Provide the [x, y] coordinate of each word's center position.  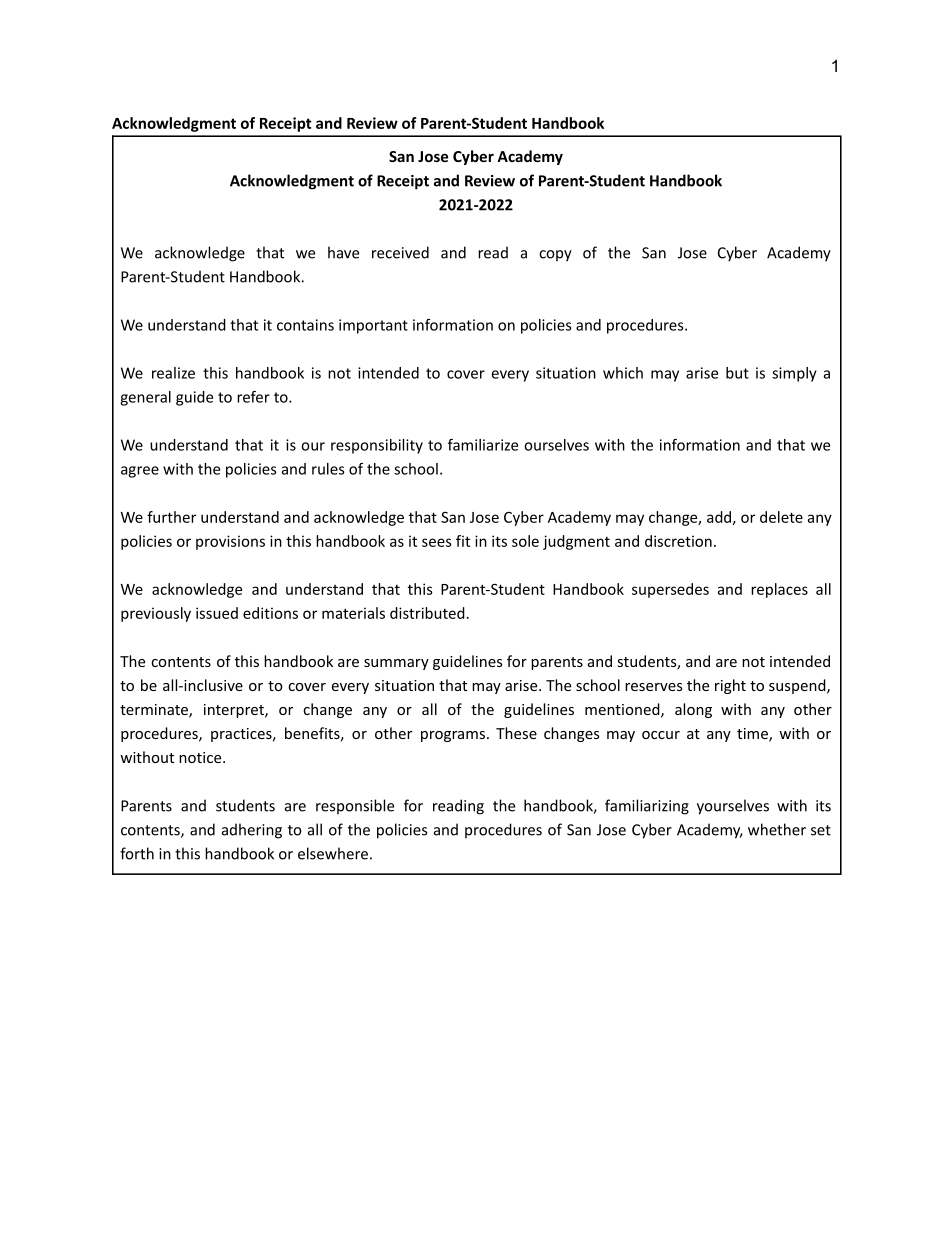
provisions [230, 542]
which [623, 373]
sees [437, 542]
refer [253, 397]
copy [555, 256]
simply [794, 374]
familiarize [483, 445]
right [730, 686]
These [516, 733]
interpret [235, 711]
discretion [678, 541]
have [343, 252]
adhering [252, 831]
